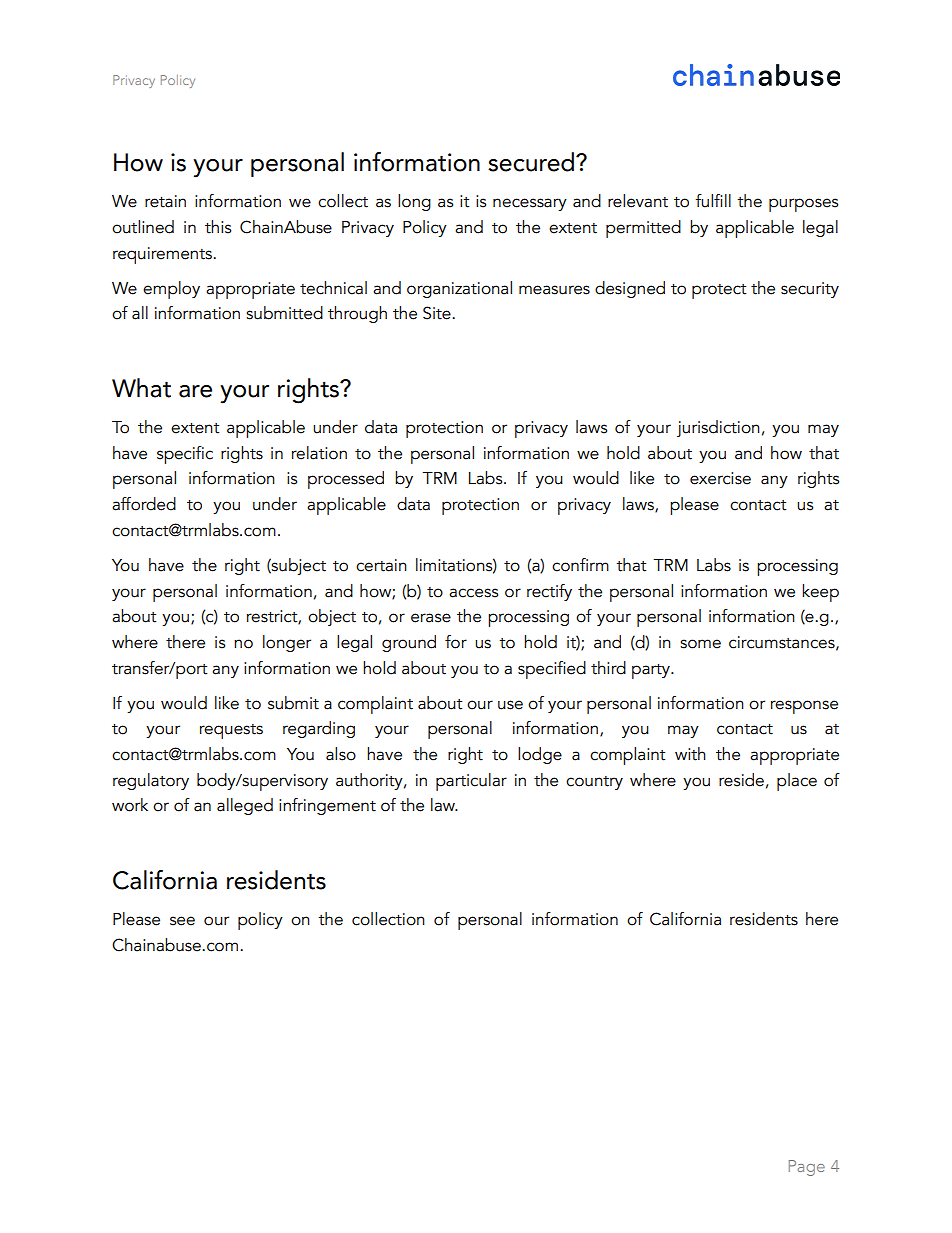  What do you see at coordinates (218, 227) in the screenshot?
I see `this` at bounding box center [218, 227].
